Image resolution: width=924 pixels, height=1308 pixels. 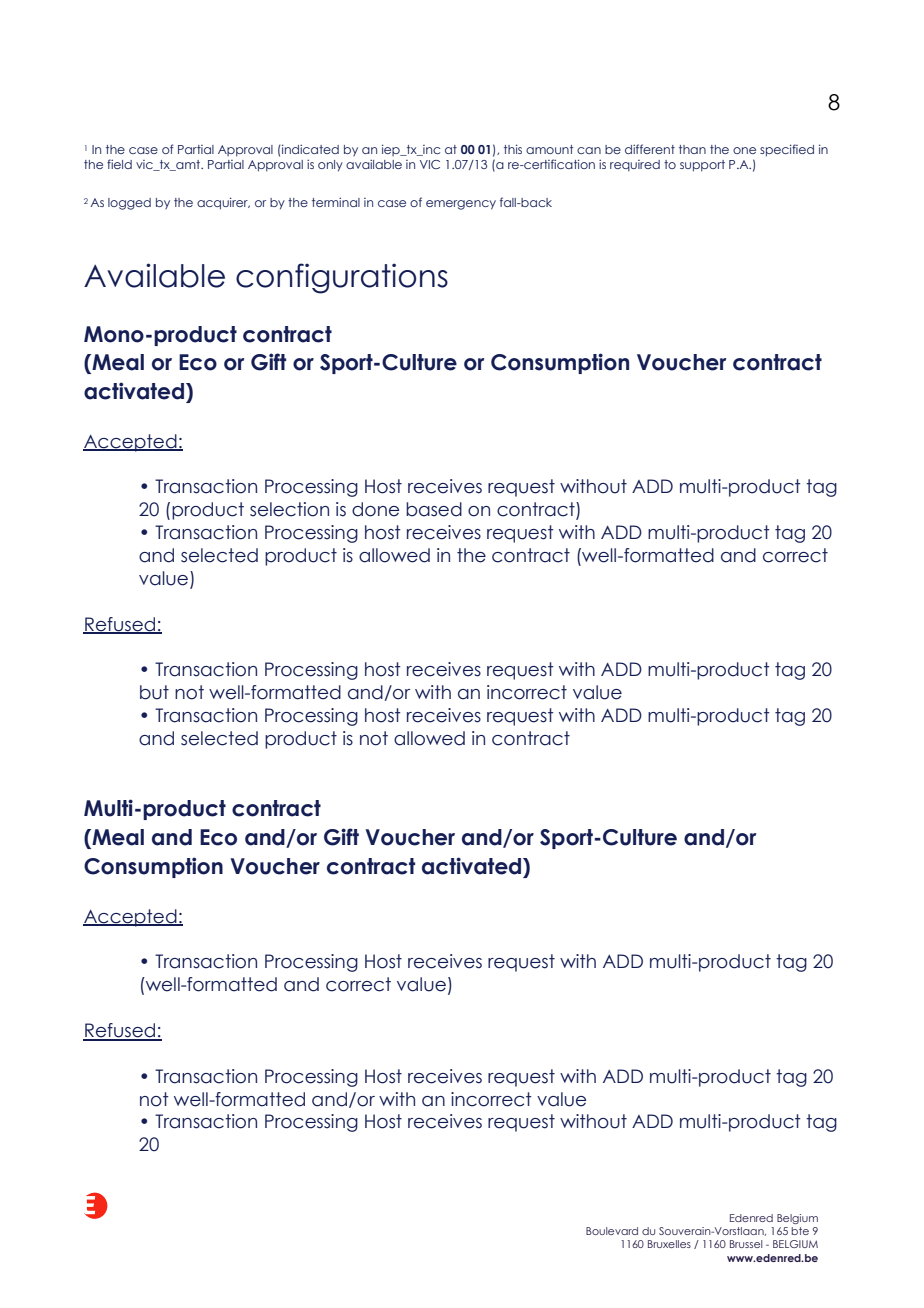 I want to click on done, so click(x=375, y=509).
